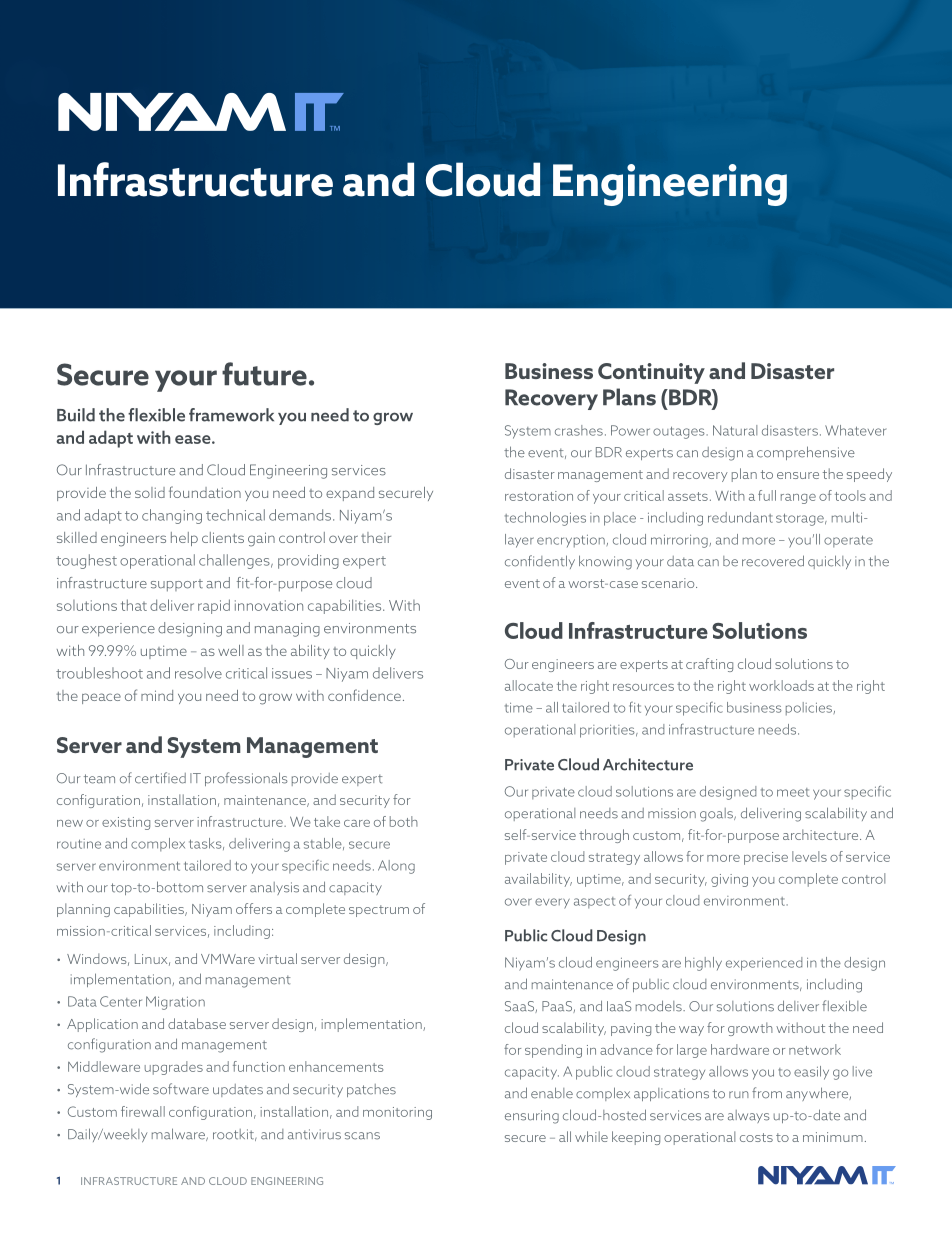  What do you see at coordinates (404, 821) in the screenshot?
I see `both` at bounding box center [404, 821].
